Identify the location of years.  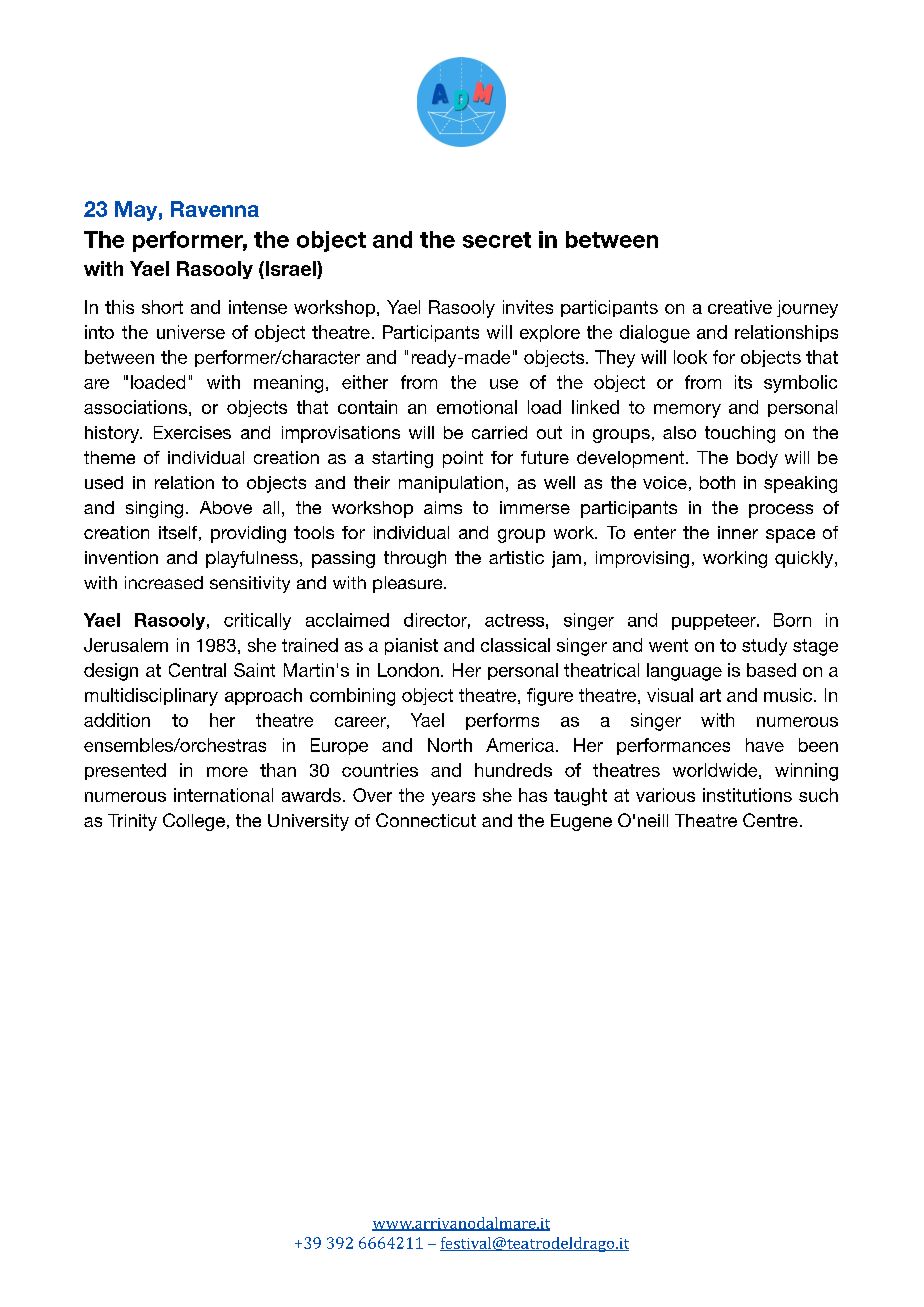
(453, 799).
